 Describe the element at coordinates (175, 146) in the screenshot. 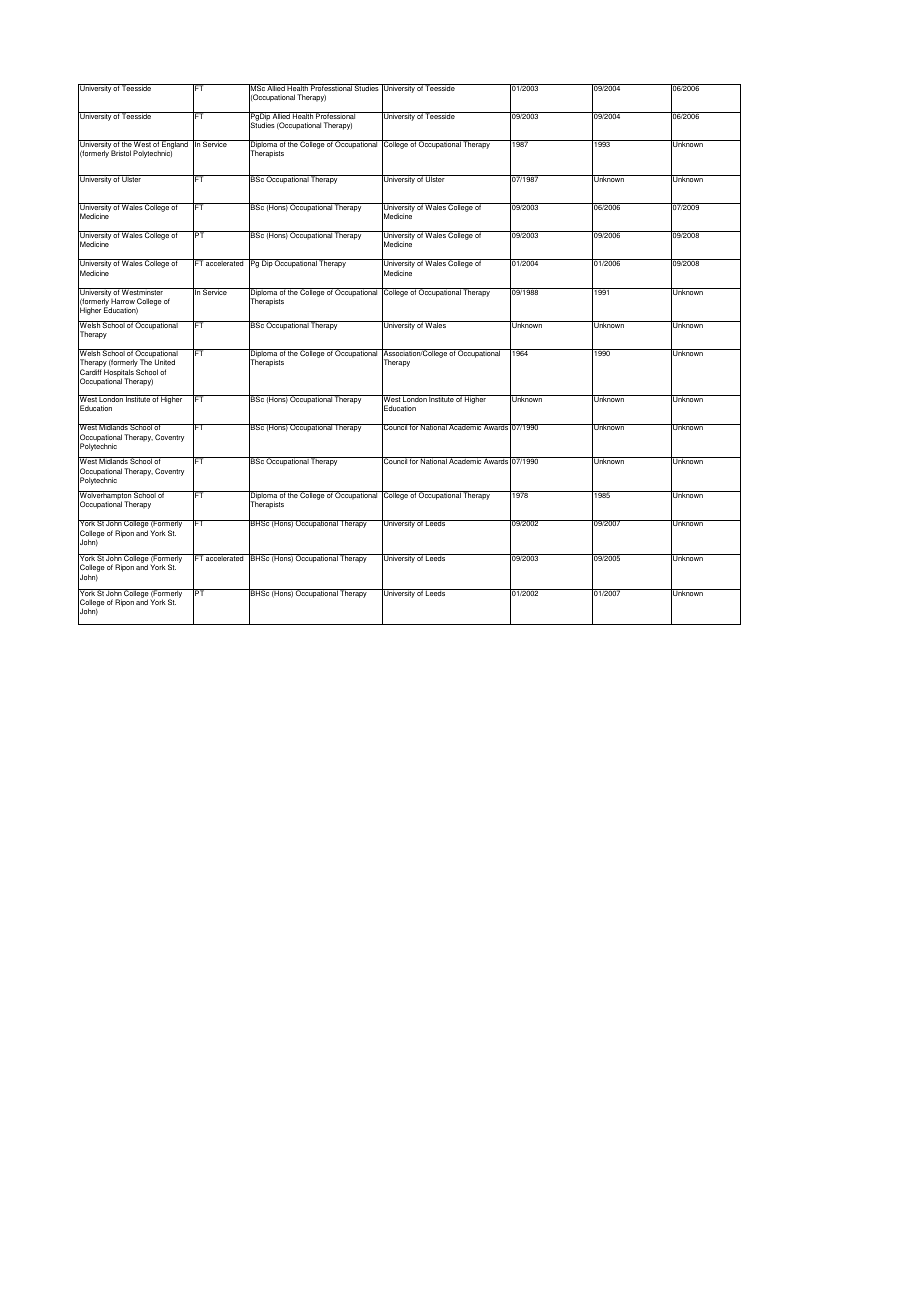

I see `England` at that location.
